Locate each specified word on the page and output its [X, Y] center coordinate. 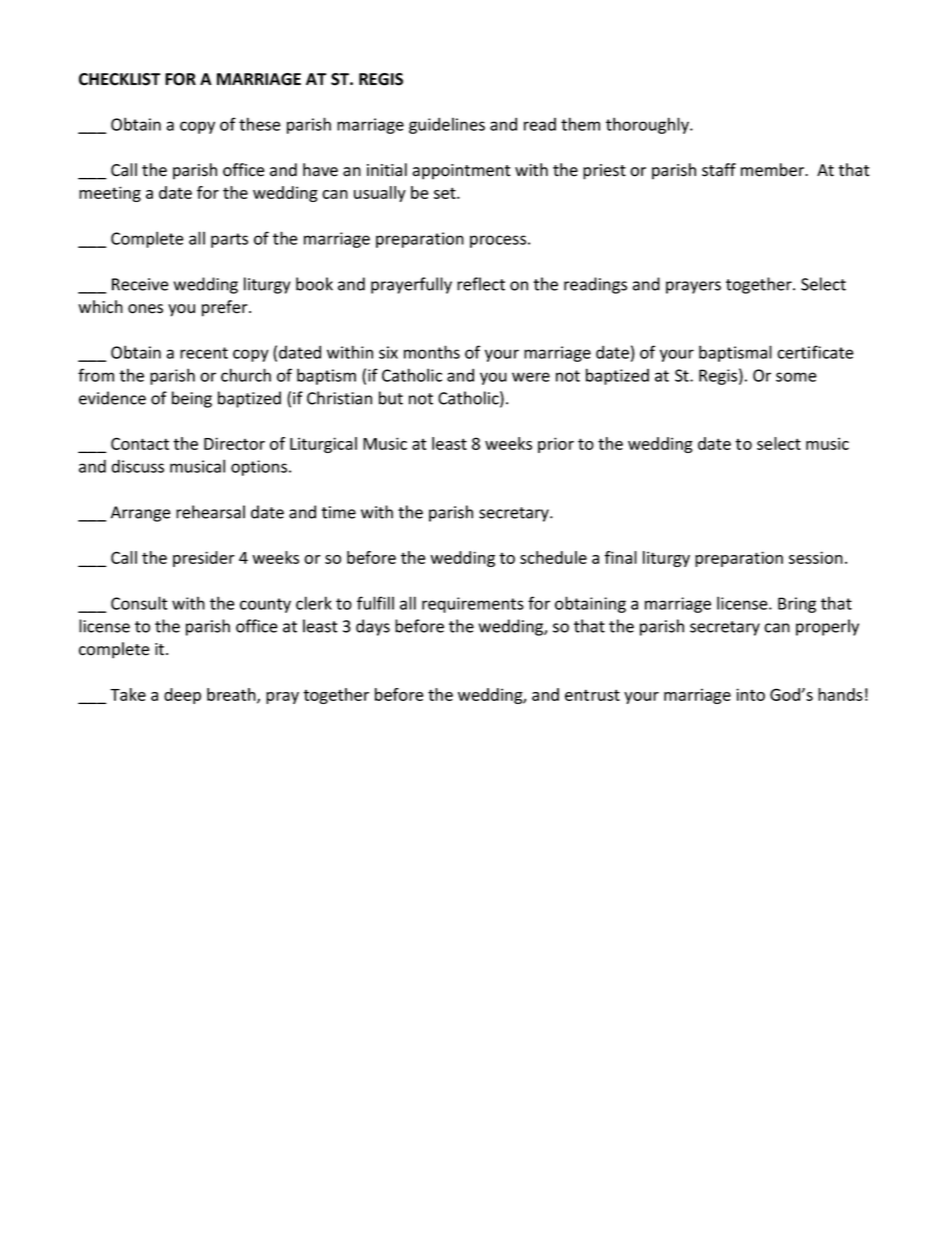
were [531, 377]
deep [182, 696]
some [796, 377]
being [192, 399]
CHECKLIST [119, 79]
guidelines [447, 125]
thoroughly [648, 125]
